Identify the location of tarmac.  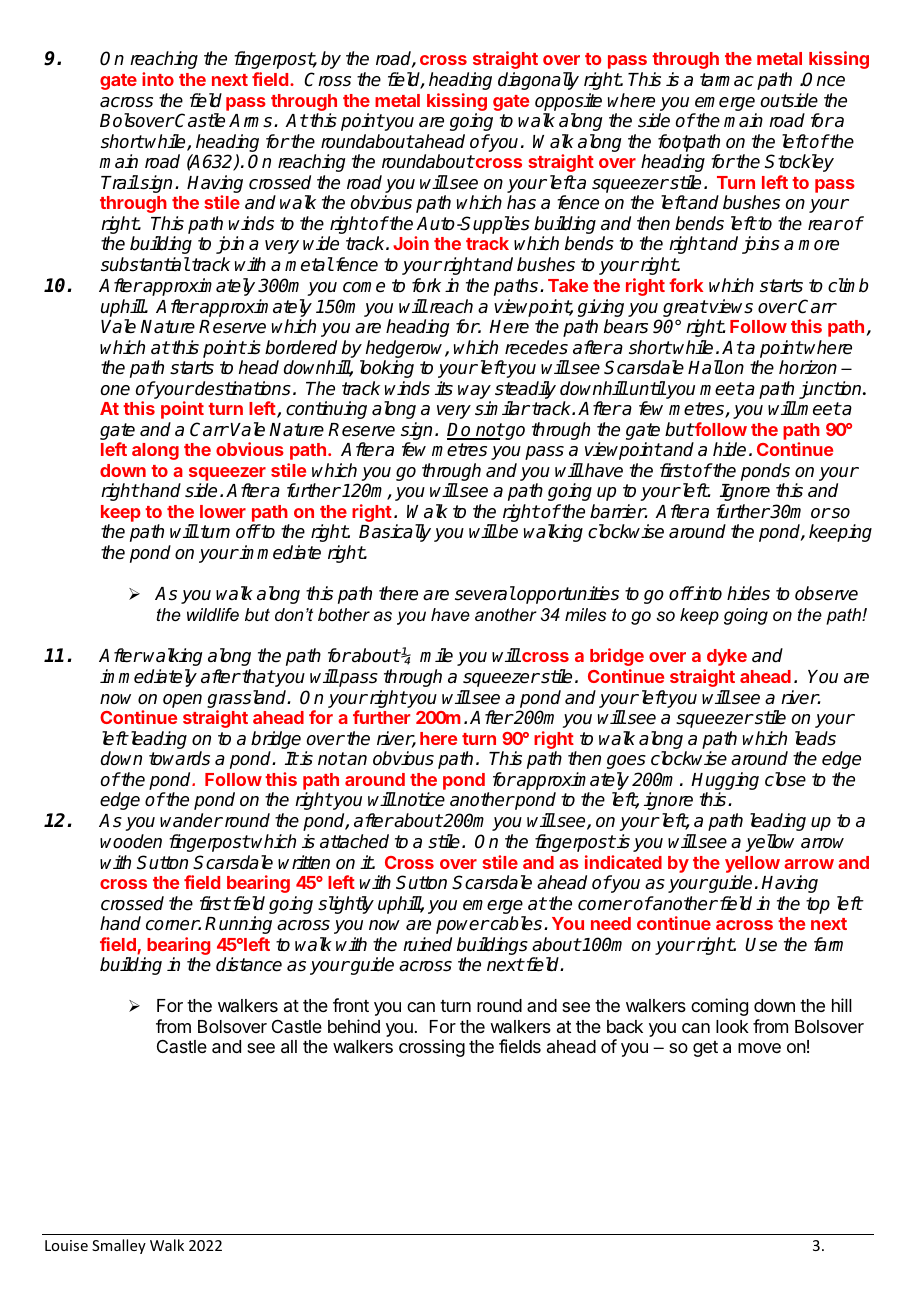
(727, 80).
